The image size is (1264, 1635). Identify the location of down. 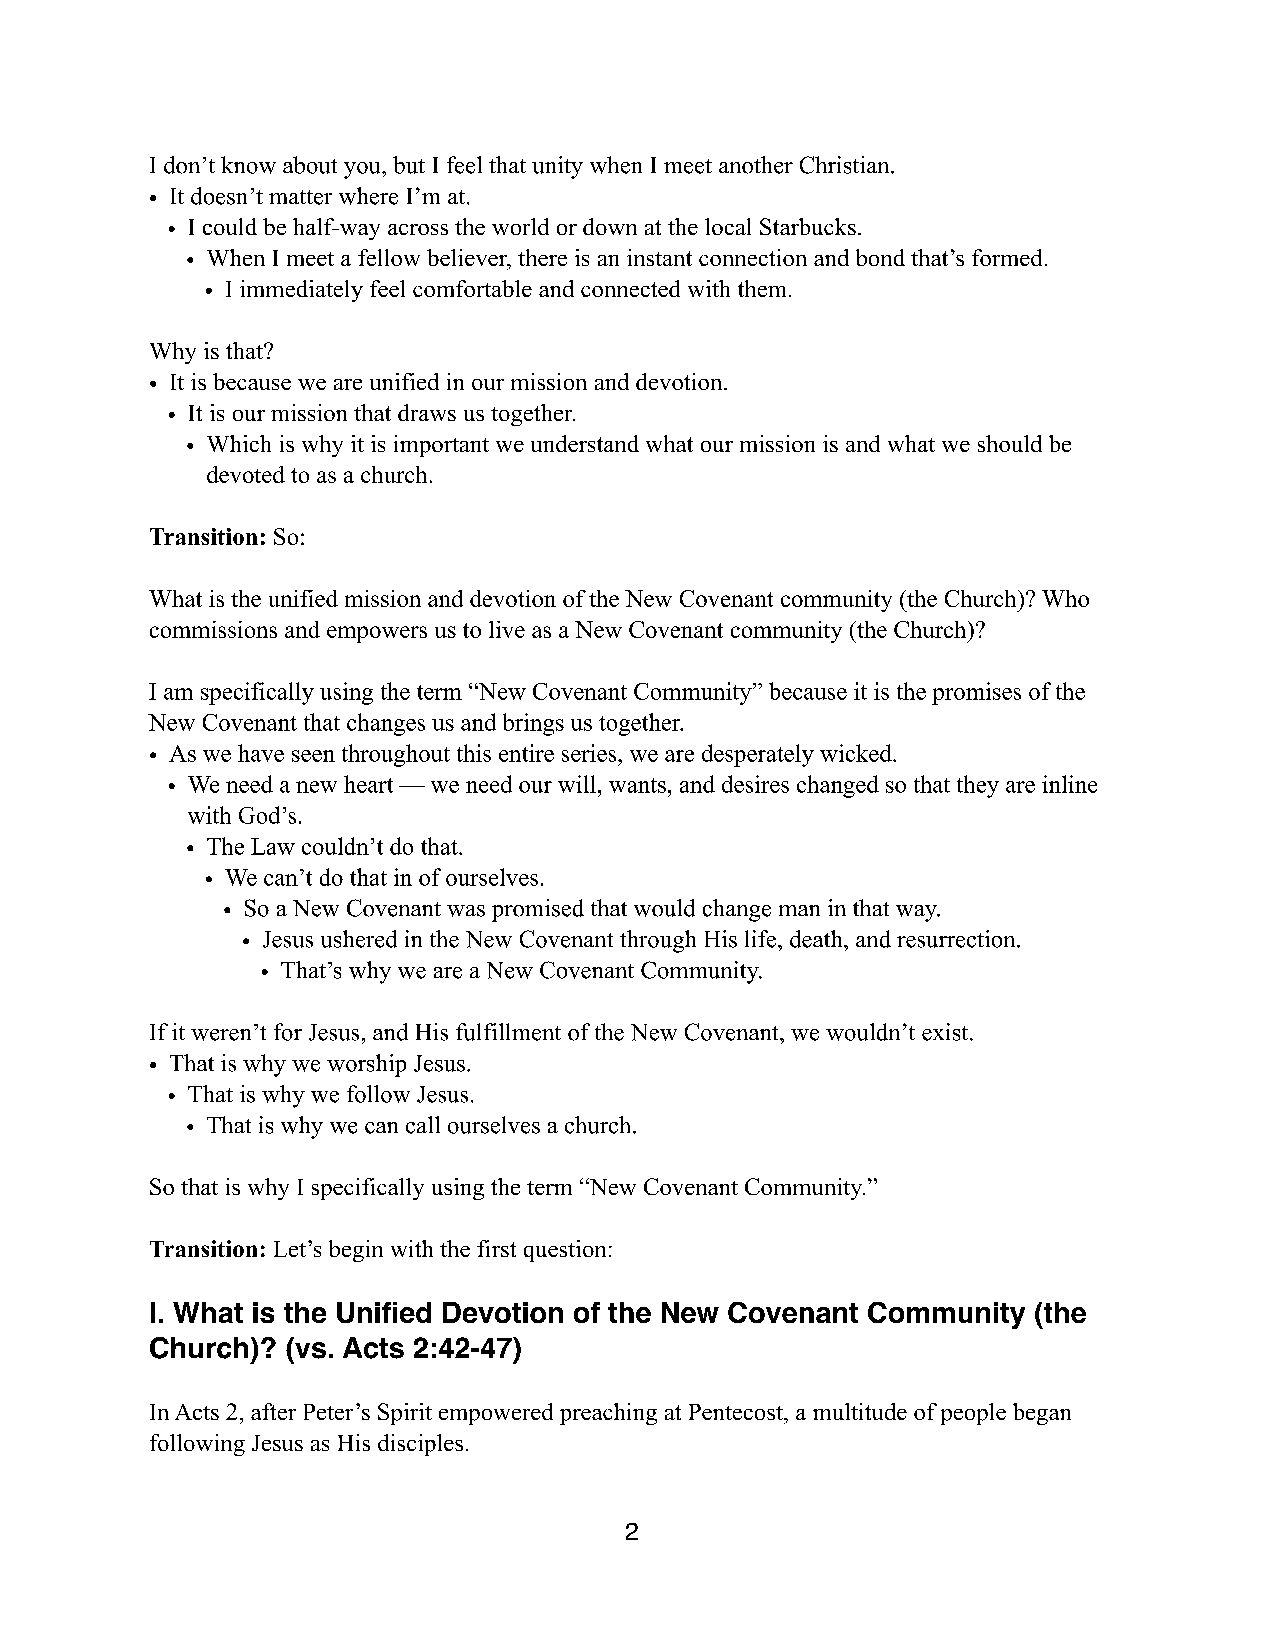
(610, 226).
